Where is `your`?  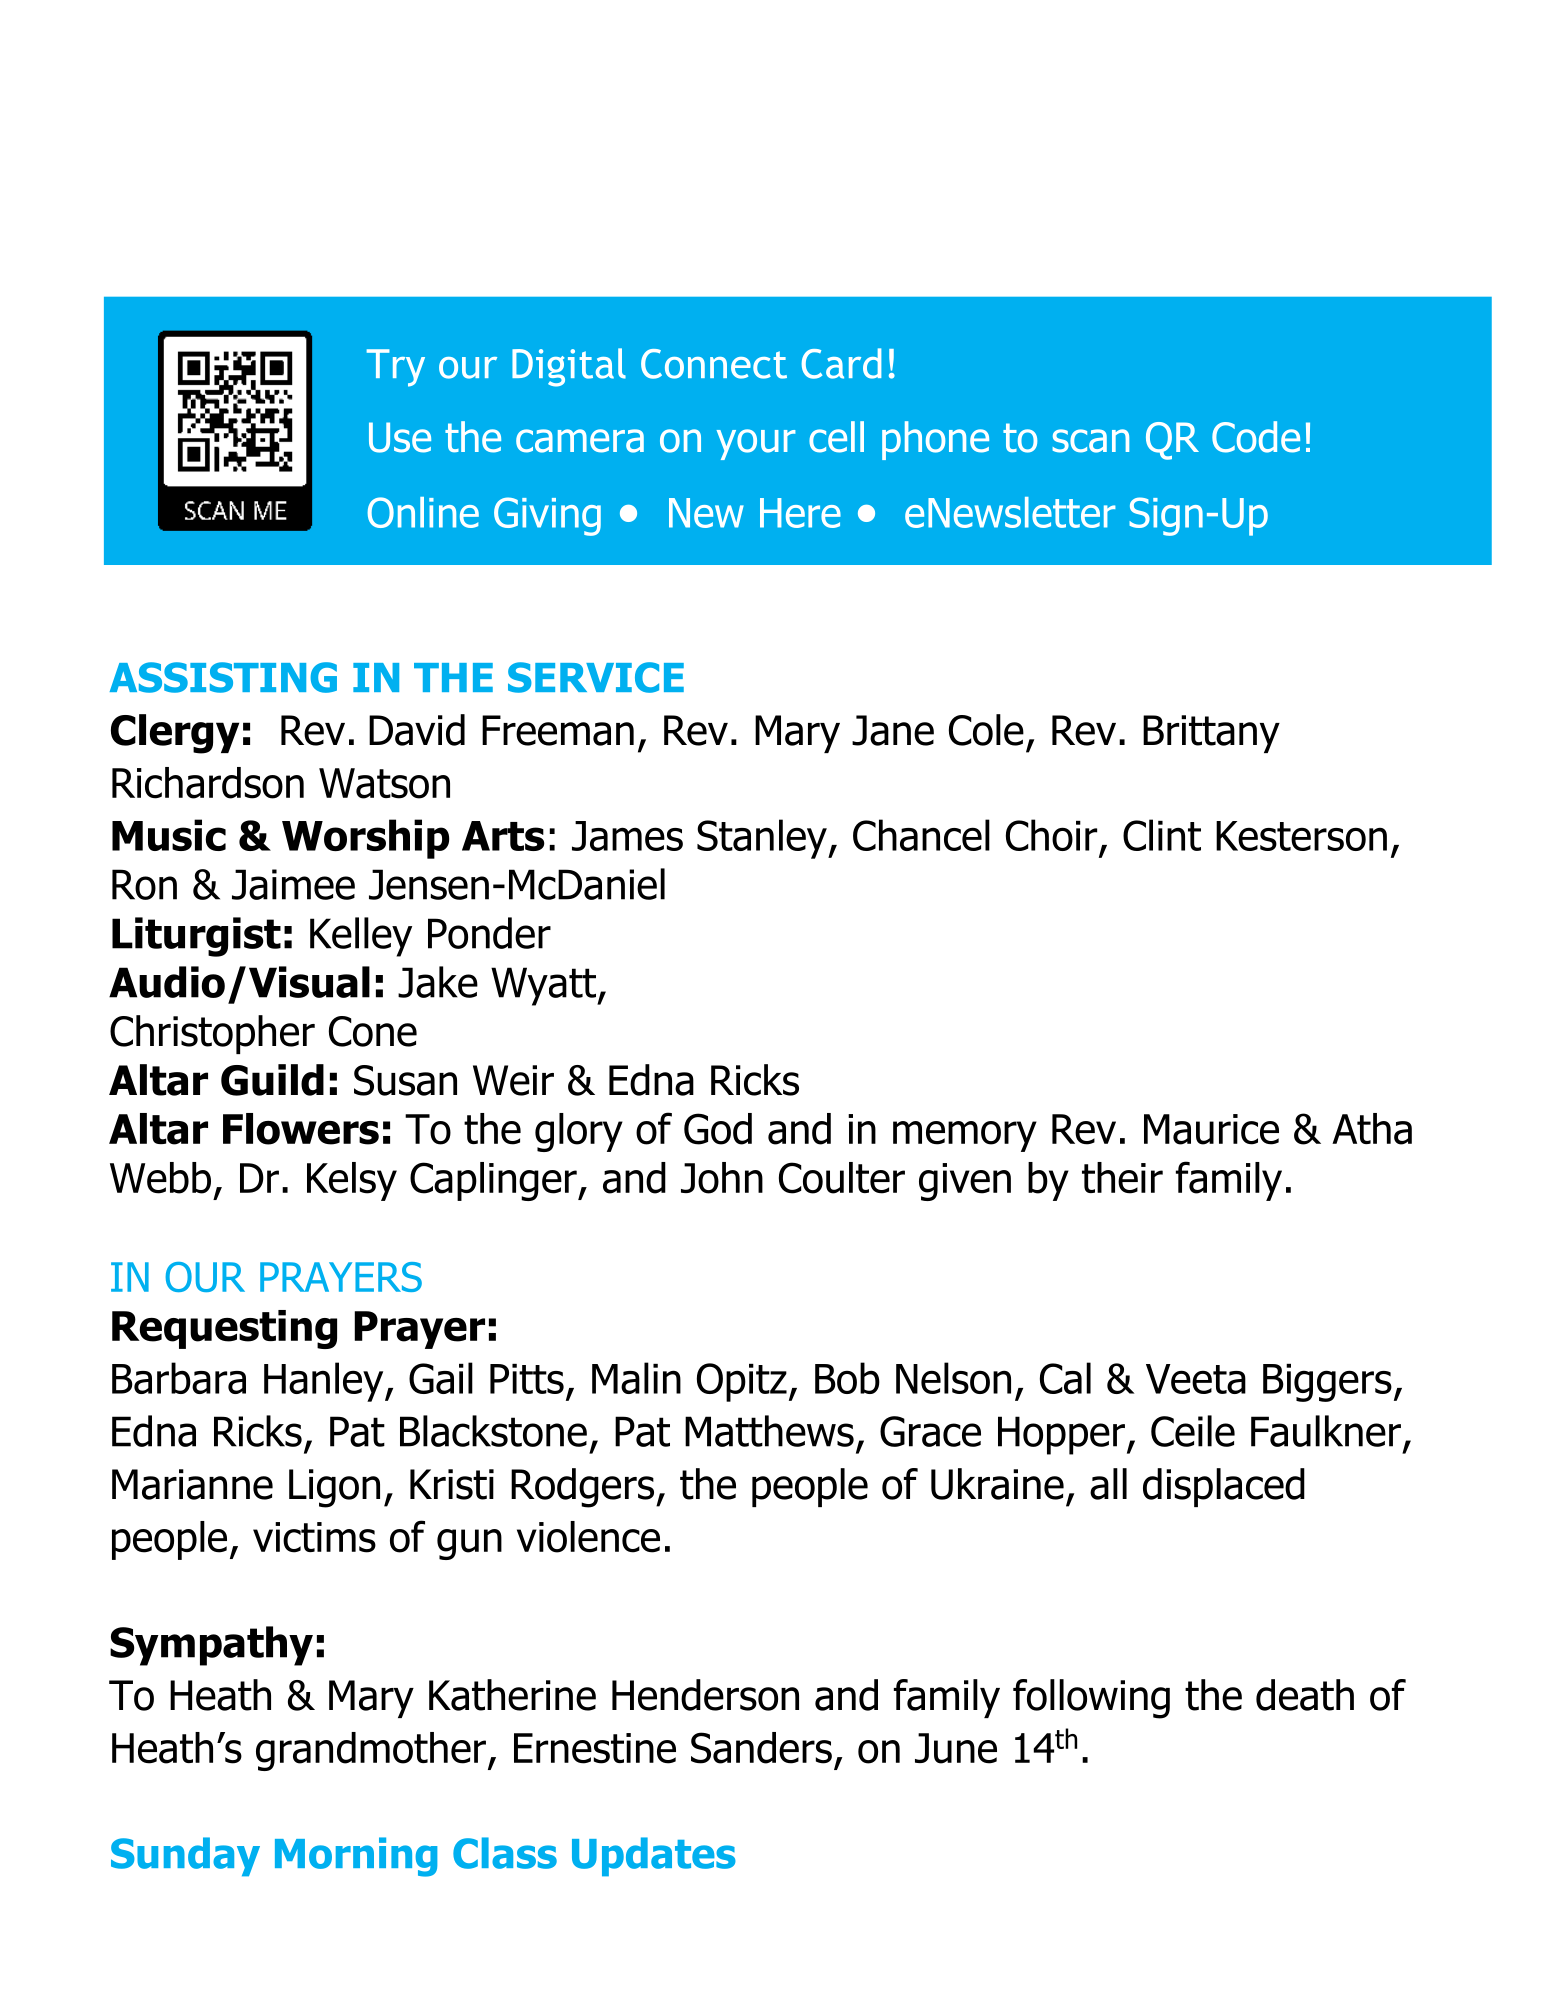
your is located at coordinates (756, 444).
